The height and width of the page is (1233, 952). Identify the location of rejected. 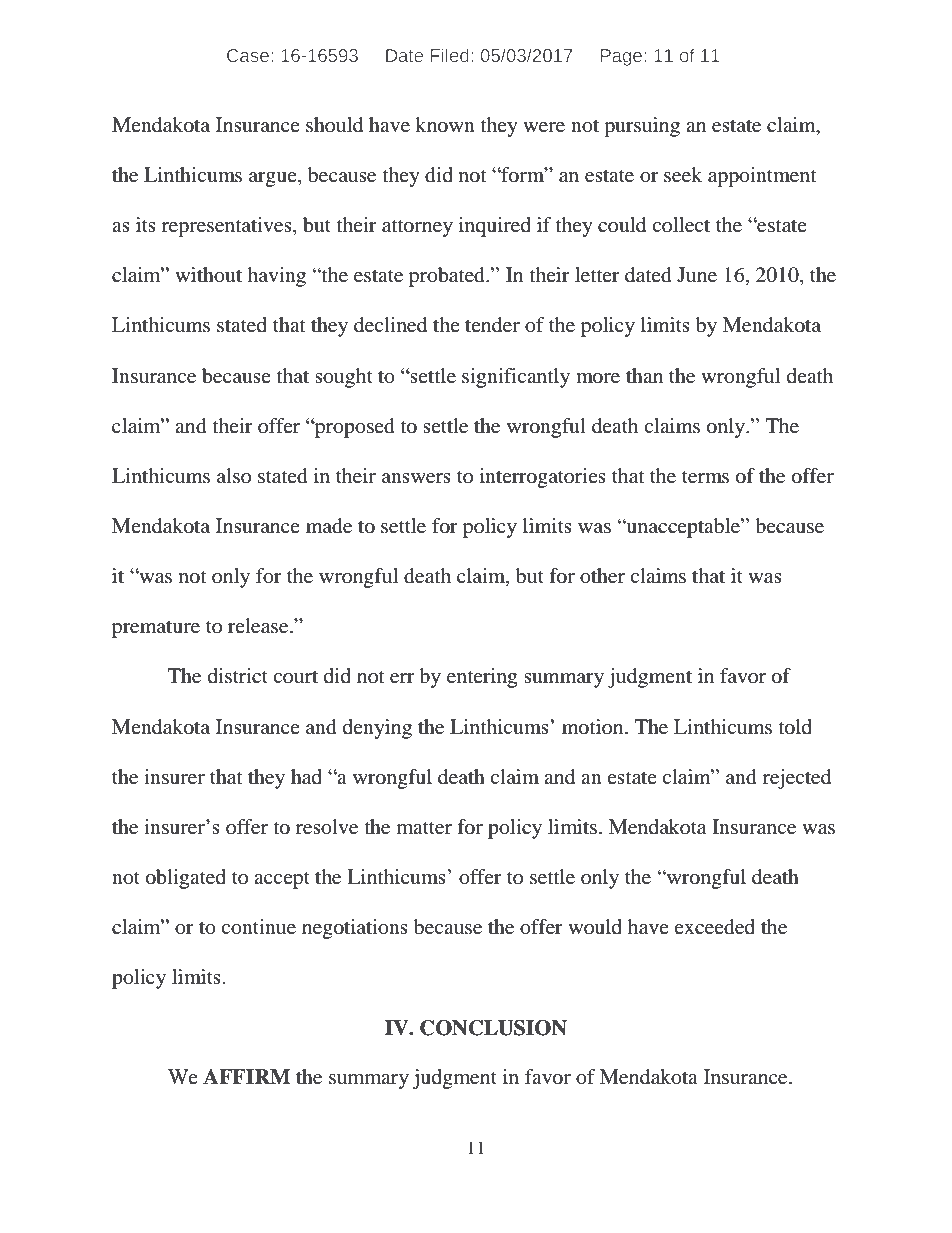
(797, 779).
